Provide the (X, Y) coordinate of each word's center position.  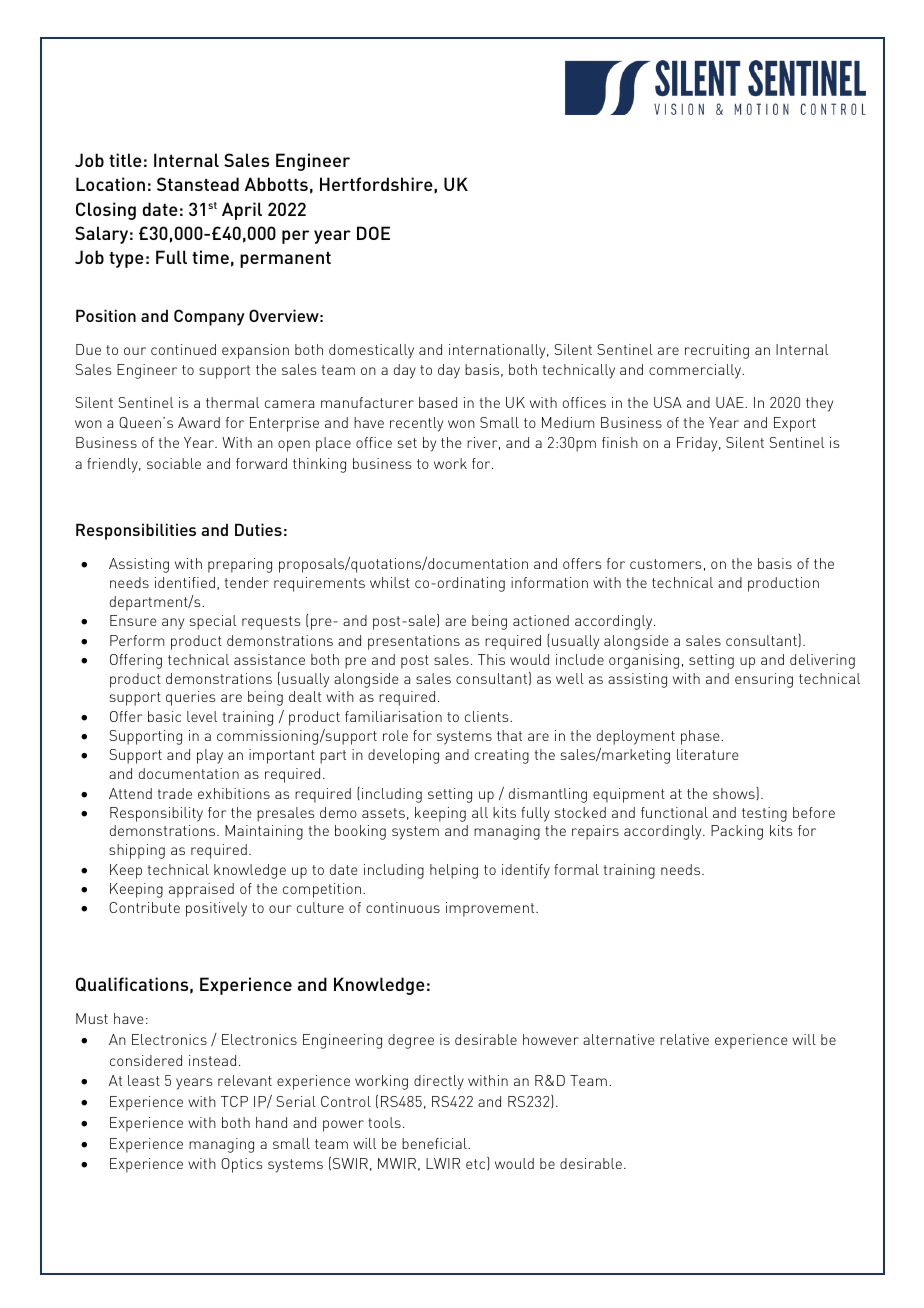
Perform (137, 640)
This (491, 659)
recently (416, 424)
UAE (731, 402)
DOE (373, 233)
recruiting (717, 351)
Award (199, 422)
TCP (234, 1101)
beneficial (435, 1143)
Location (110, 184)
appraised (201, 890)
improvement (491, 909)
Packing (737, 832)
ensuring (764, 680)
